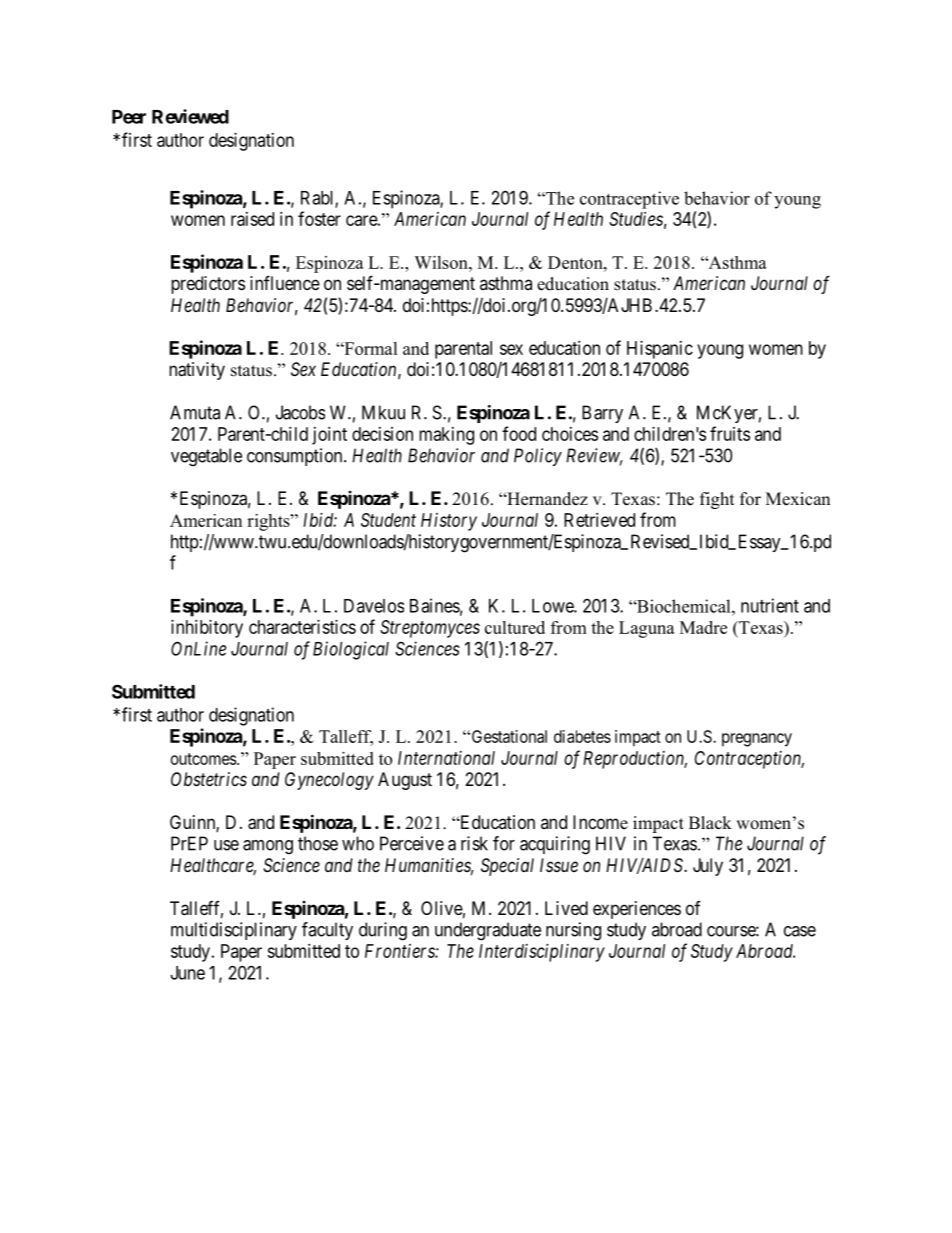  I want to click on contraceptive, so click(629, 200).
